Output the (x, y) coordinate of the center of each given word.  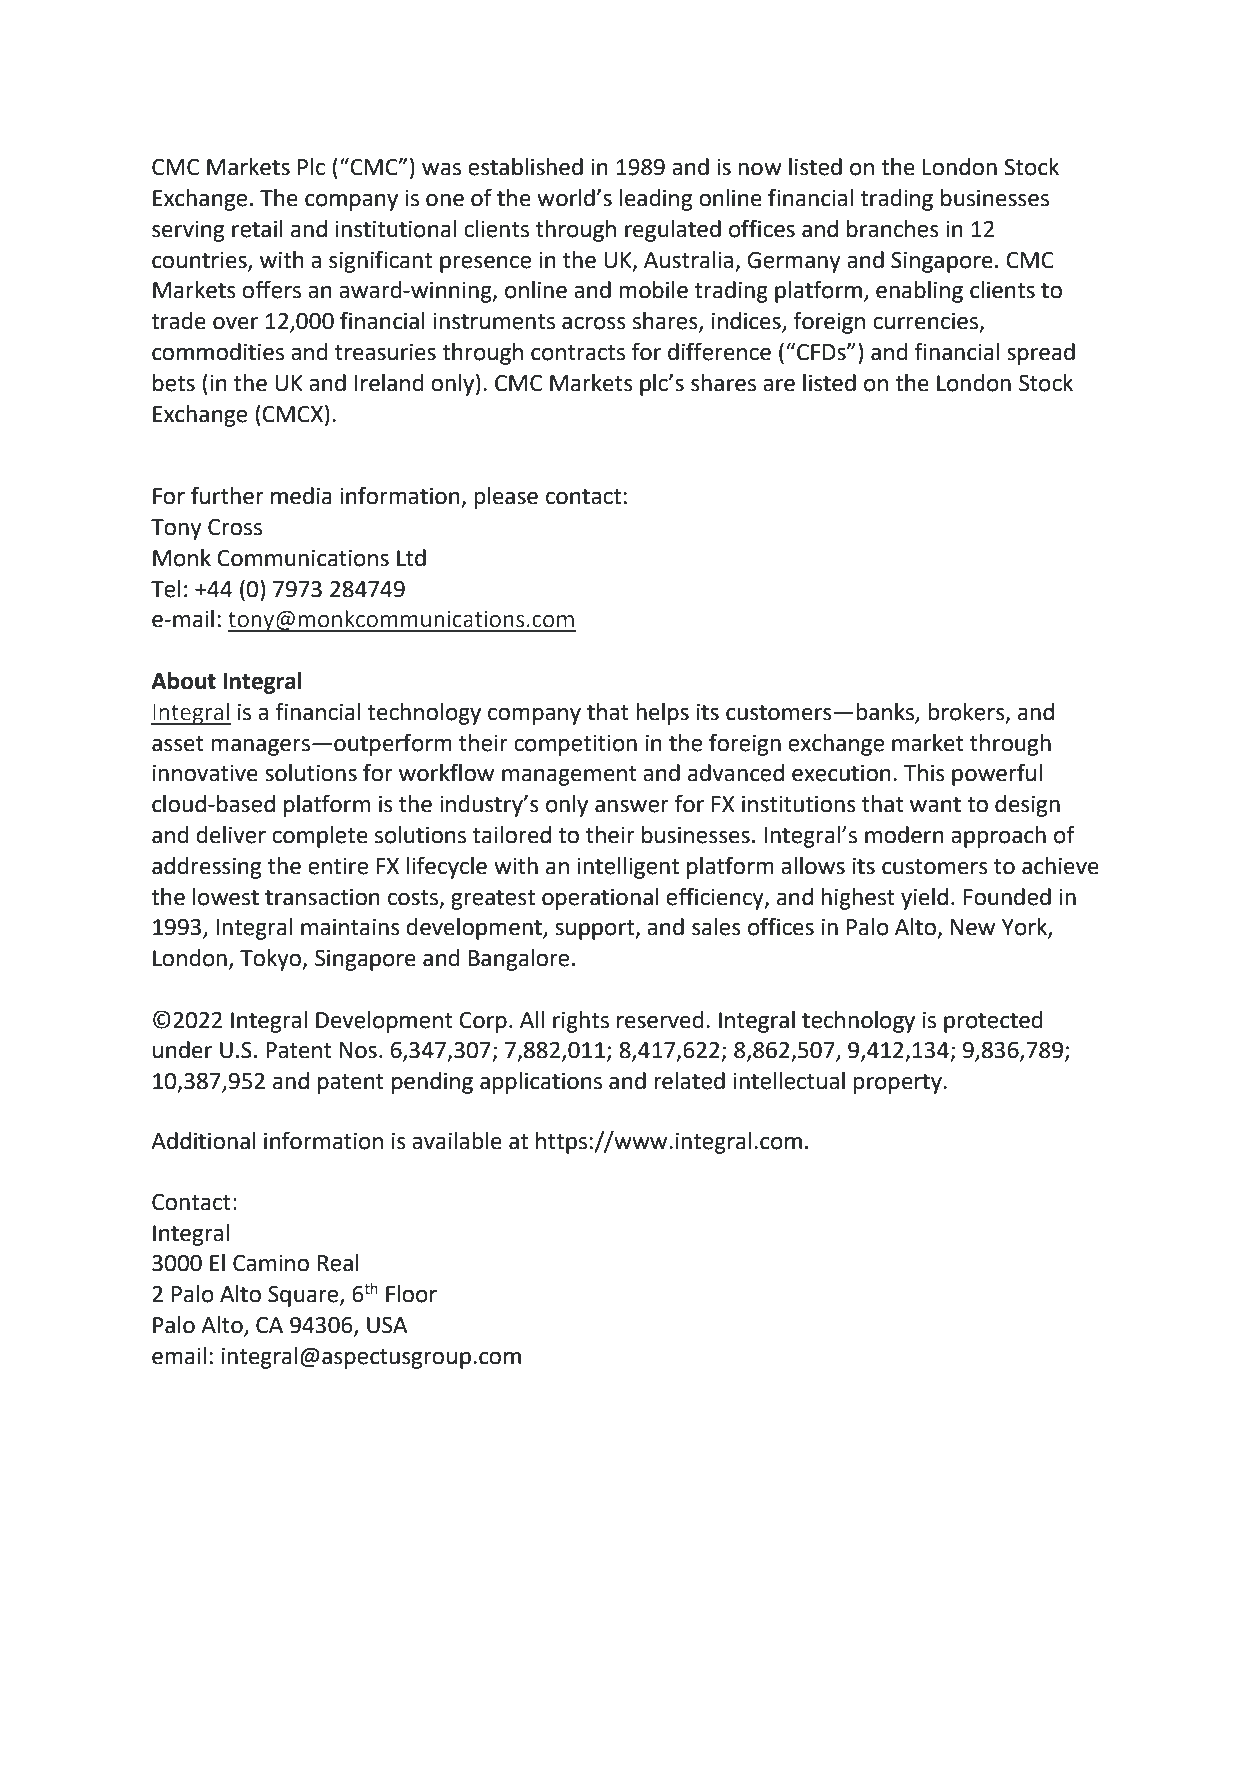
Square (304, 1296)
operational (600, 899)
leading (656, 200)
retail (257, 229)
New (972, 927)
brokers (967, 713)
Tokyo (272, 960)
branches (893, 229)
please (506, 498)
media (301, 496)
